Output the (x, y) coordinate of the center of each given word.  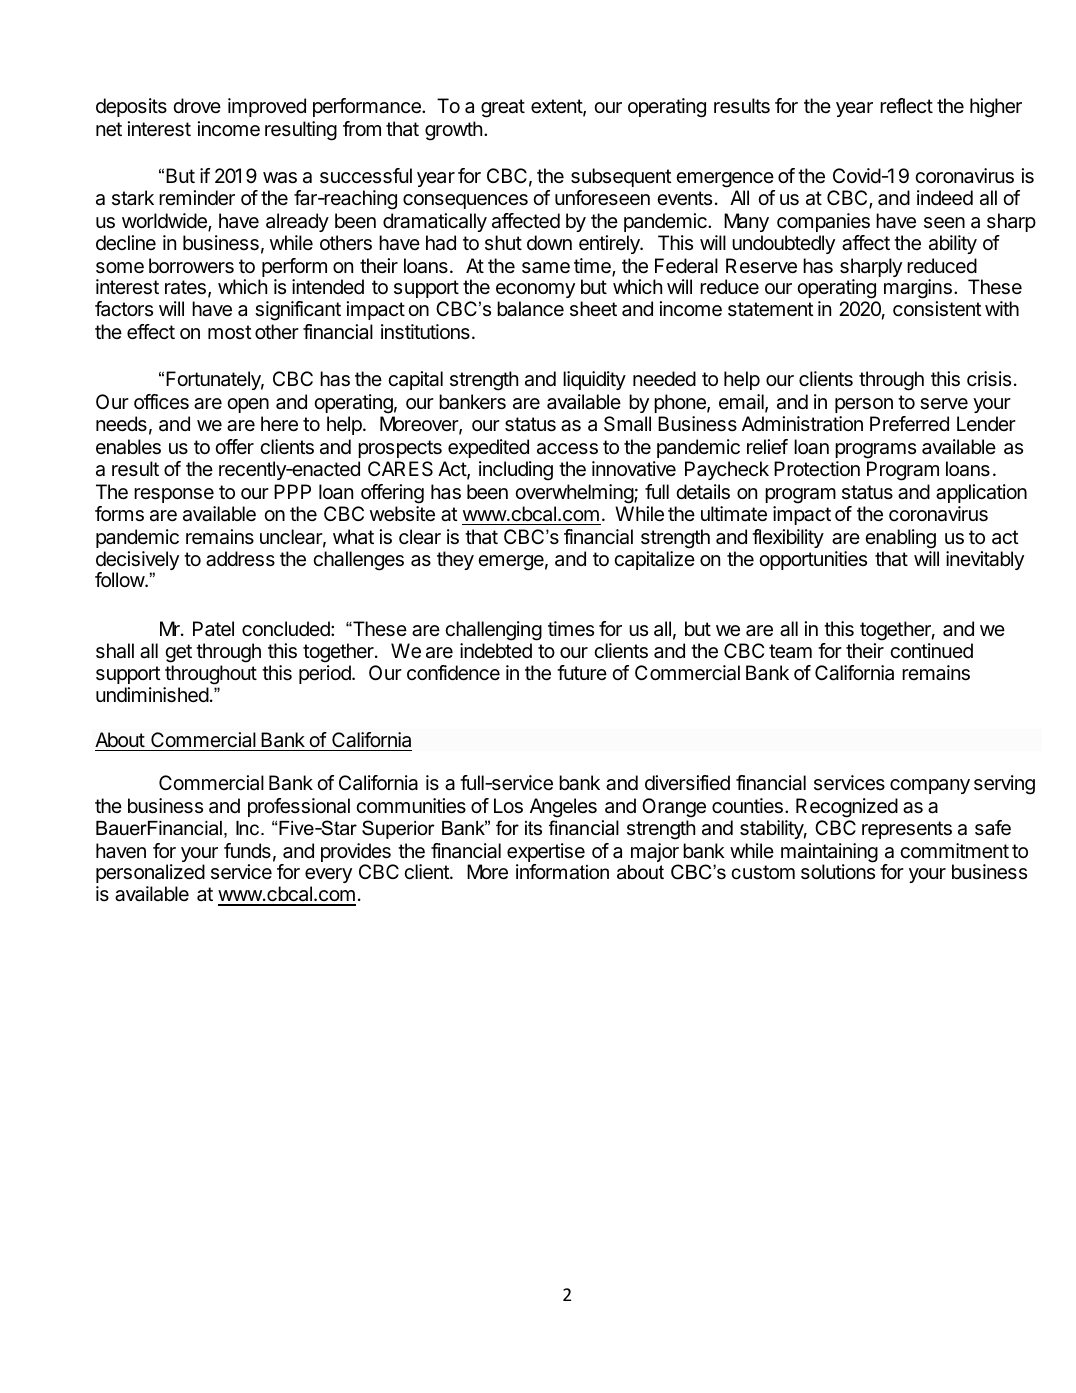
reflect (906, 106)
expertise (546, 854)
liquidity (594, 380)
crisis (989, 379)
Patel (213, 629)
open (248, 405)
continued (931, 650)
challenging (493, 631)
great (503, 108)
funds (247, 850)
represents (907, 830)
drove (197, 105)
